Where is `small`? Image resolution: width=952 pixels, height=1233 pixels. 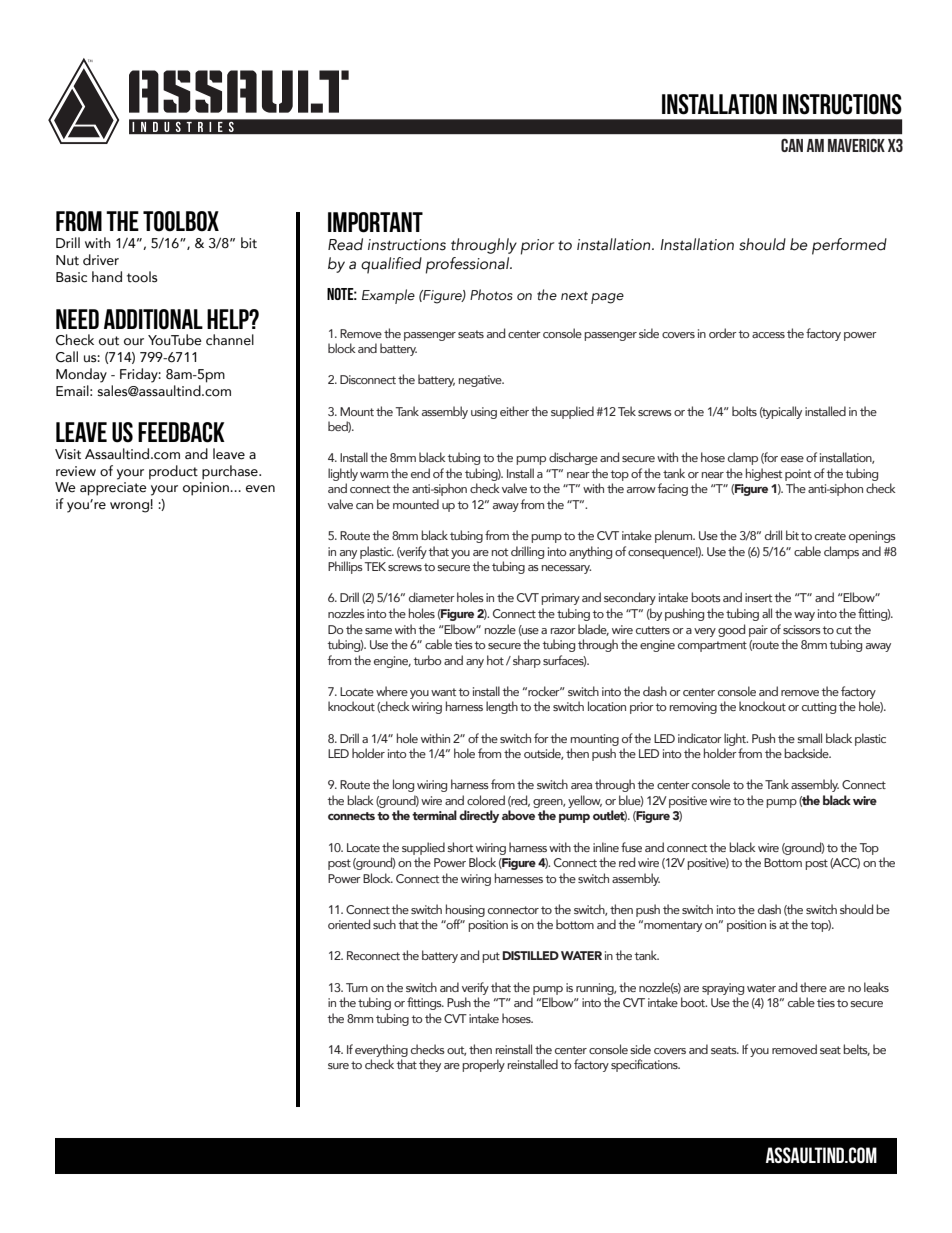
small is located at coordinates (809, 738).
